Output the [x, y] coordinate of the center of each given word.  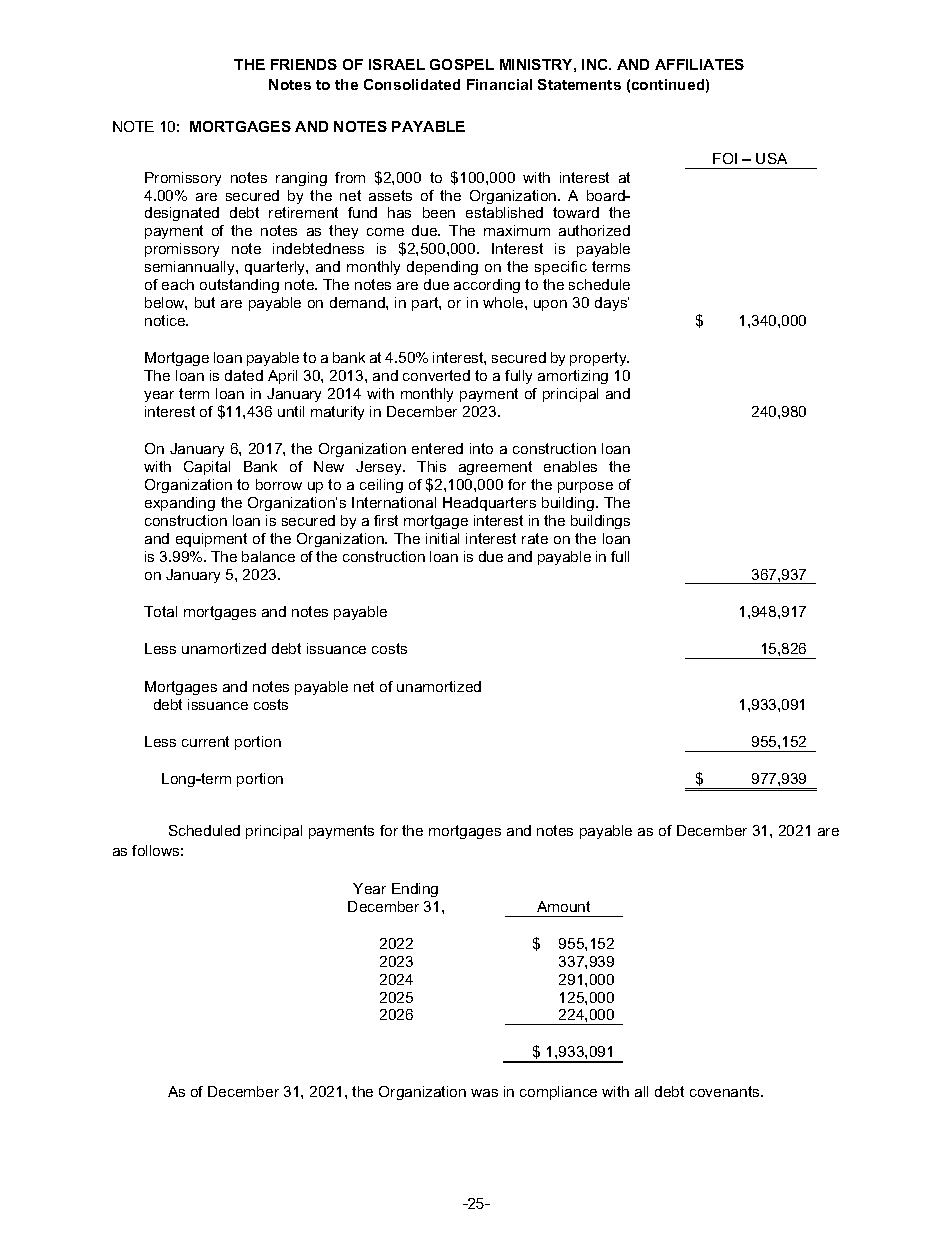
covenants [726, 1091]
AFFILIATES [699, 64]
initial [442, 538]
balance [268, 556]
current [205, 741]
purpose [585, 487]
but [205, 302]
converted [436, 375]
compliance [558, 1093]
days [612, 304]
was [484, 1093]
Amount [563, 906]
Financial [499, 84]
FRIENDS [304, 64]
